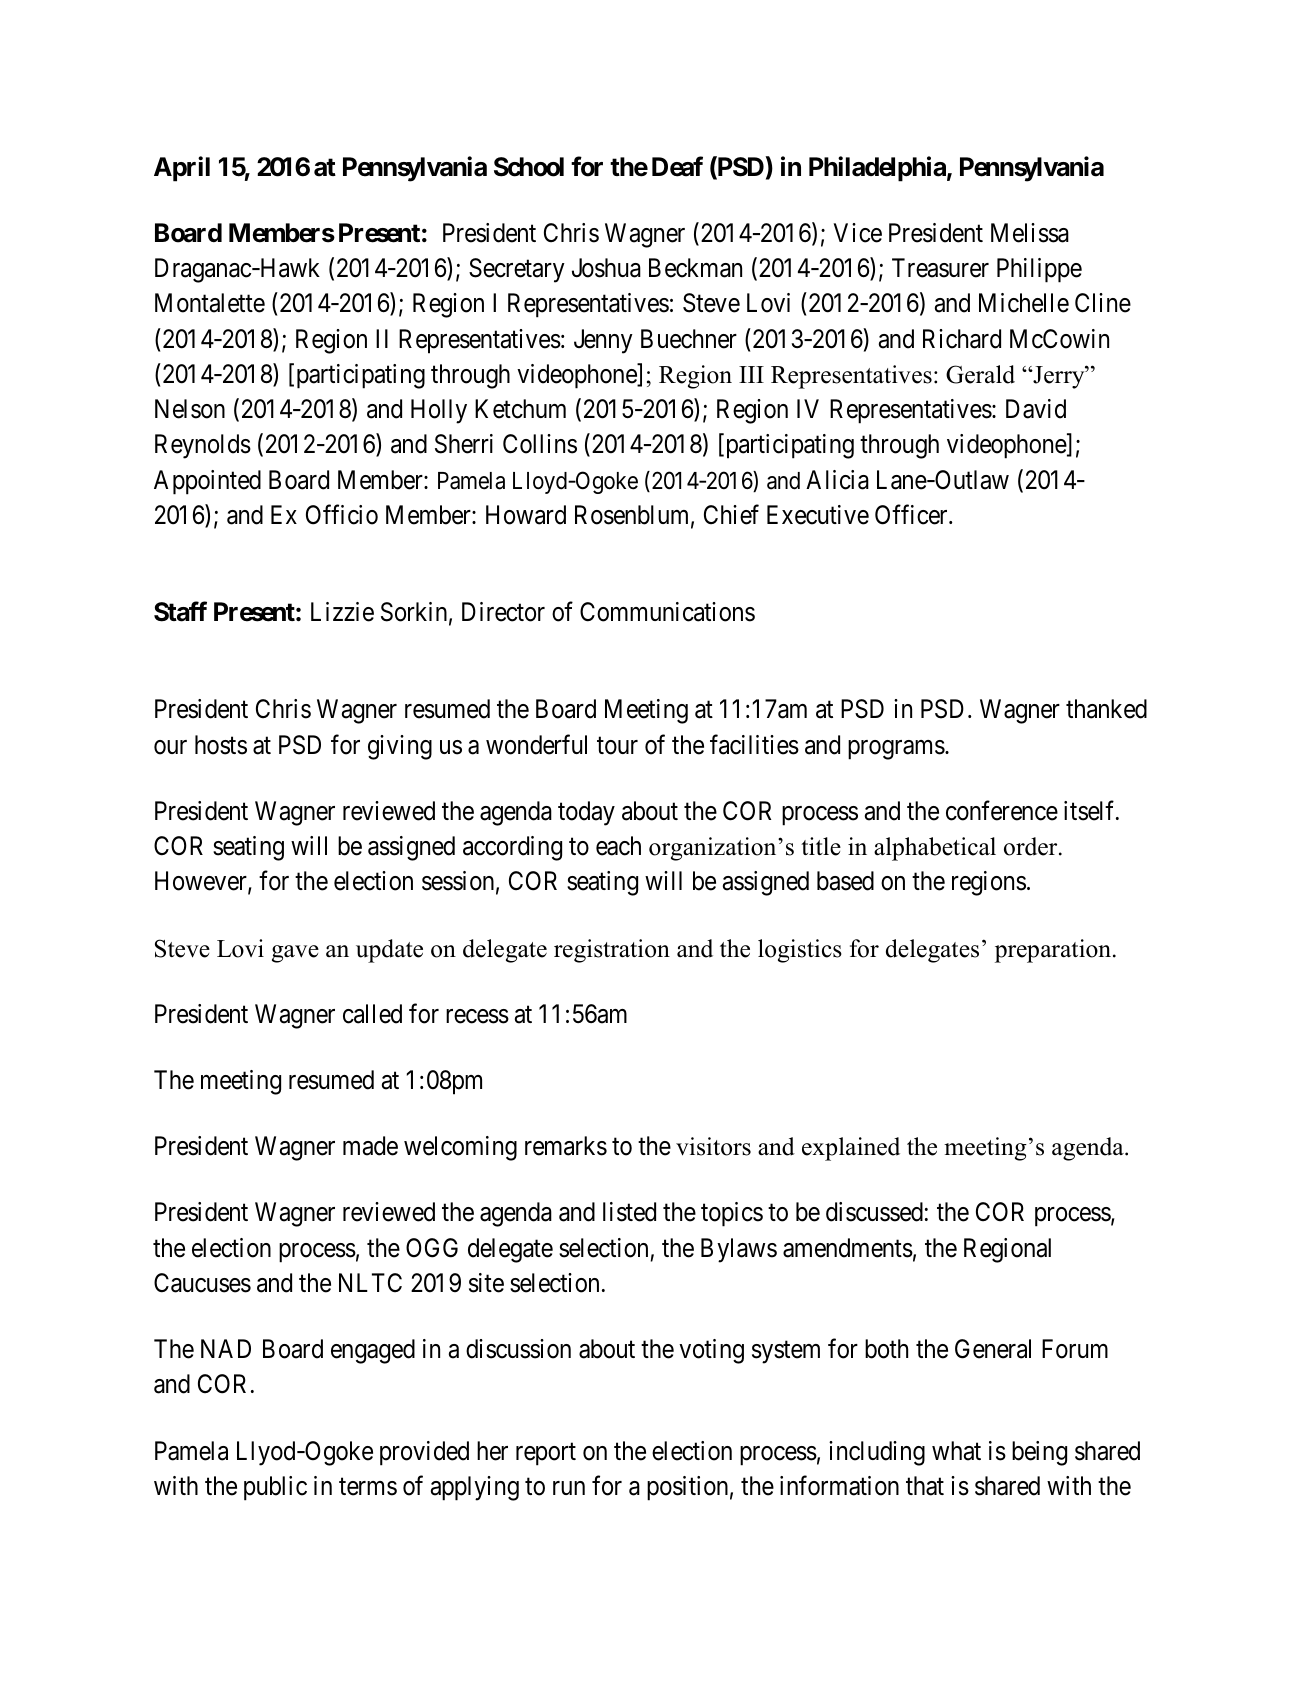  What do you see at coordinates (372, 1014) in the document?
I see `called` at bounding box center [372, 1014].
